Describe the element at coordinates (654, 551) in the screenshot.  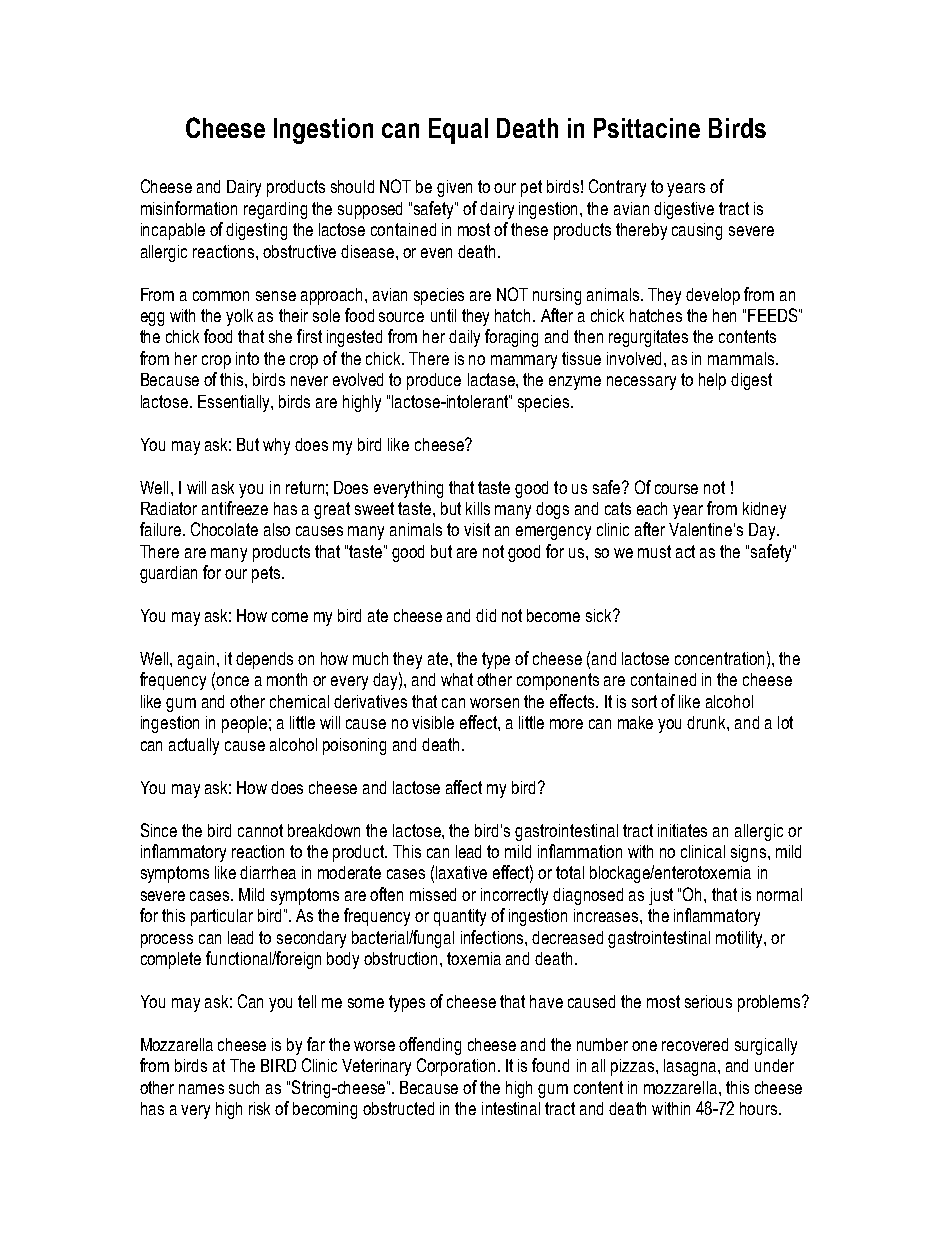
I see `must` at that location.
